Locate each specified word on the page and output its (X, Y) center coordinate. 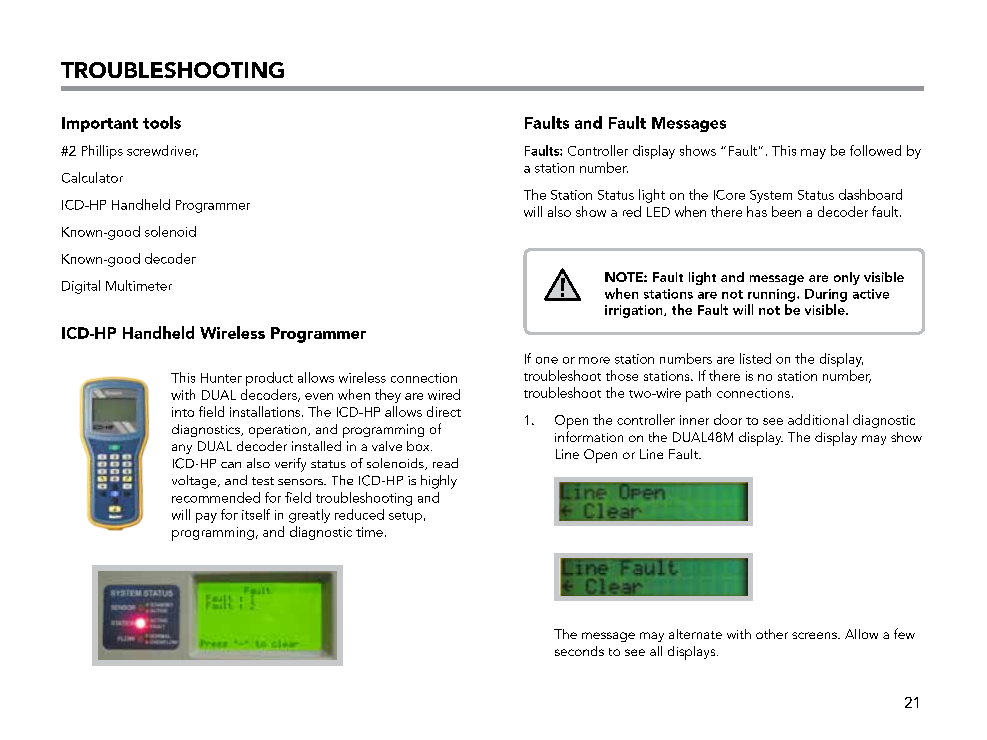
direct (444, 411)
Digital (81, 287)
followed (875, 150)
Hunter (221, 378)
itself (256, 514)
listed (755, 358)
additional (818, 419)
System (771, 196)
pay (206, 518)
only (847, 278)
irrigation (635, 311)
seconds (579, 651)
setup (405, 517)
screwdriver (162, 151)
